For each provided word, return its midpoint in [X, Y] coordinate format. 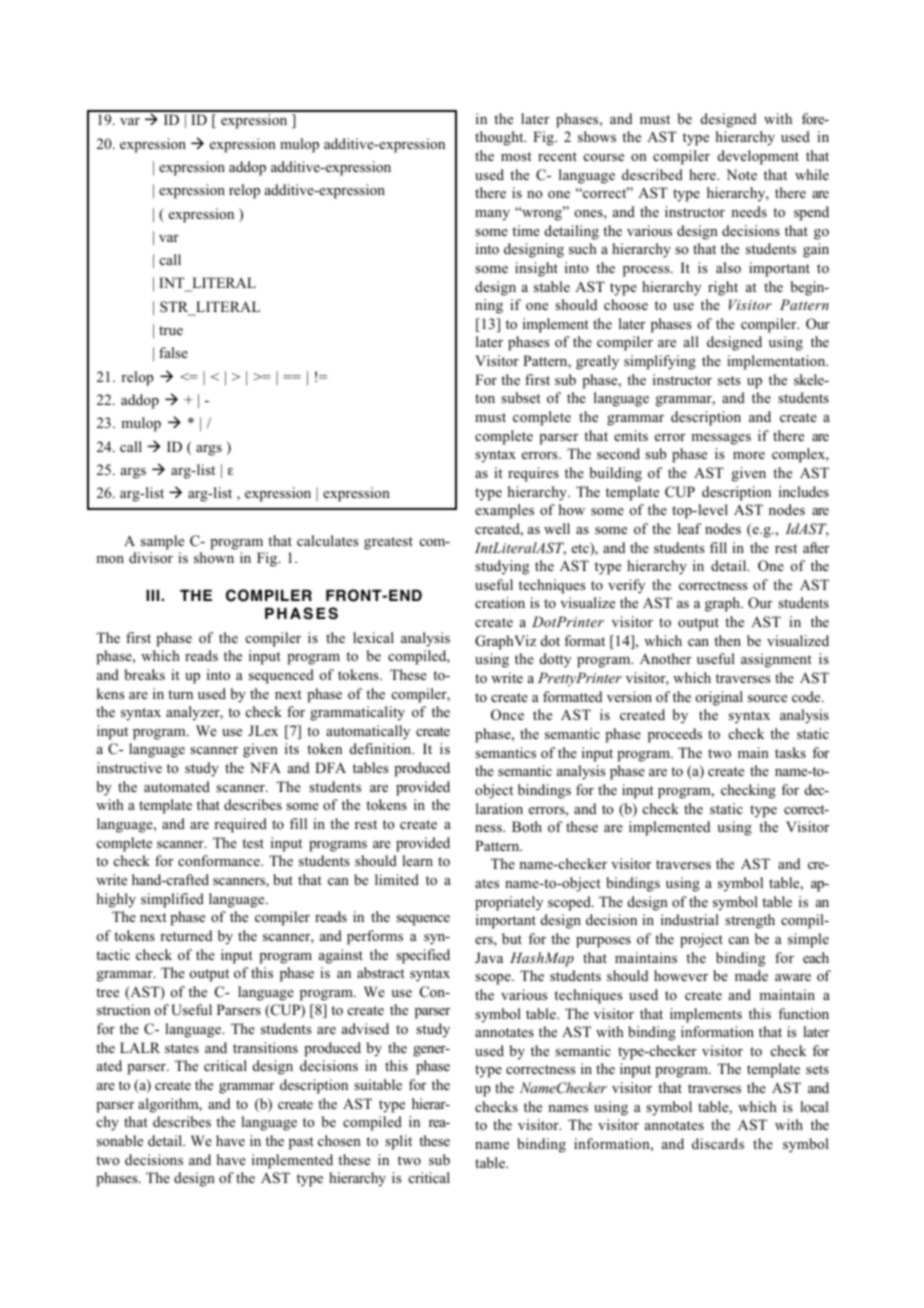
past [301, 1143]
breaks [144, 674]
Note [741, 174]
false [173, 352]
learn [417, 860]
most [516, 156]
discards [718, 1143]
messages [721, 439]
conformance [220, 860]
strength [750, 921]
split [398, 1142]
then [727, 640]
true [171, 330]
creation [500, 603]
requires [533, 474]
